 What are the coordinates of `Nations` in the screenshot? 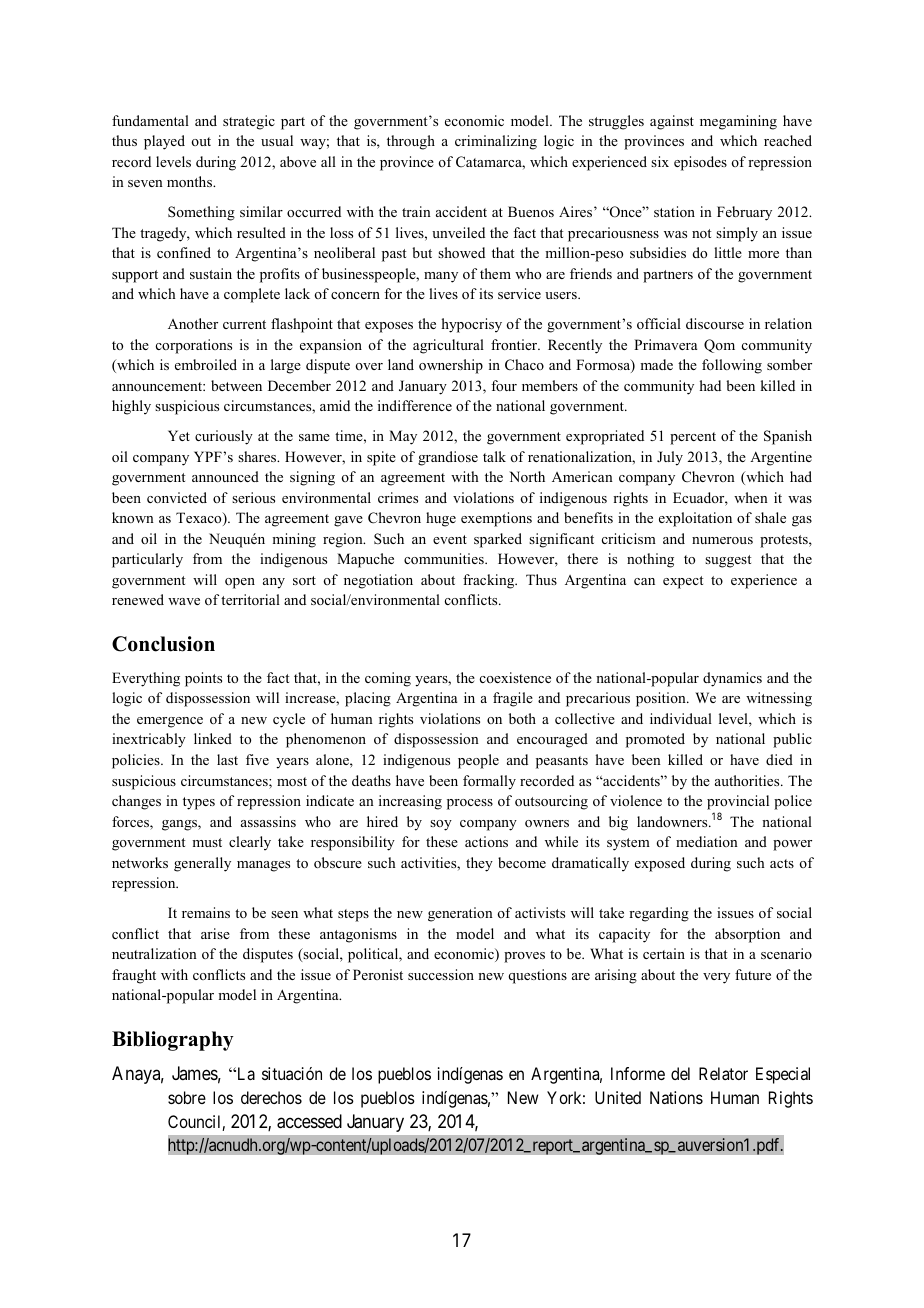 It's located at (676, 1097).
